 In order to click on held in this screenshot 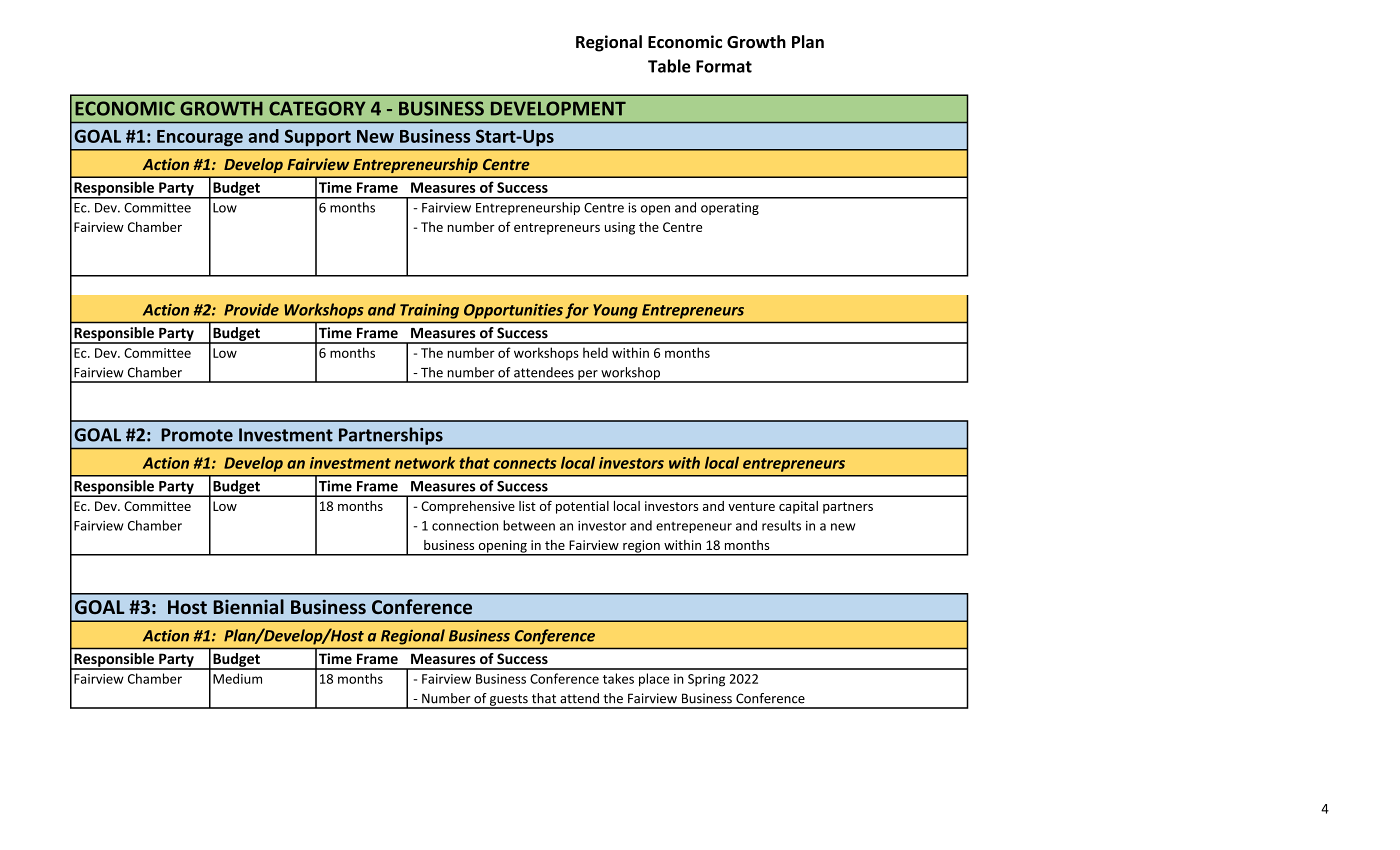, I will do `click(595, 352)`.
